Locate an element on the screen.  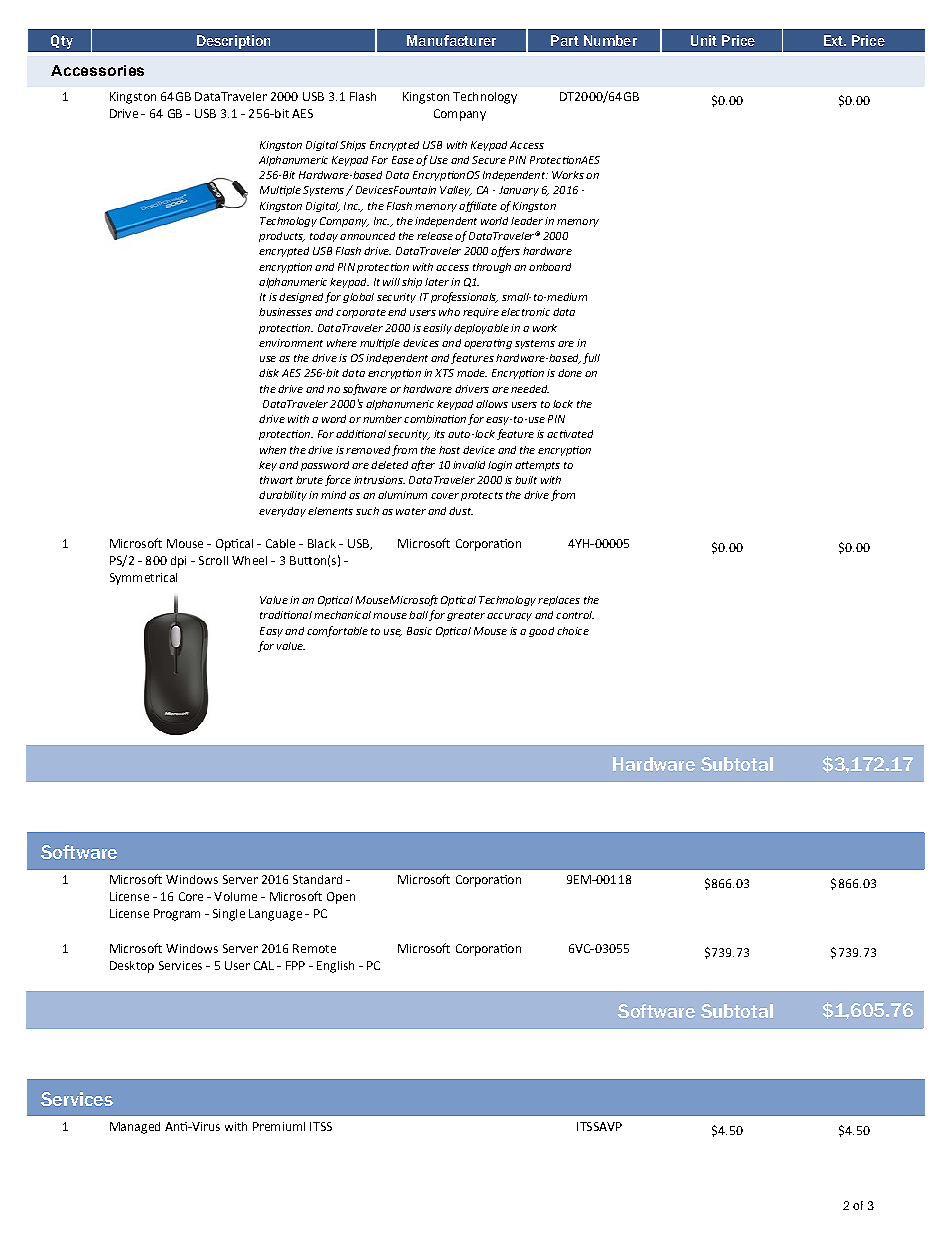
dpi is located at coordinates (178, 562).
